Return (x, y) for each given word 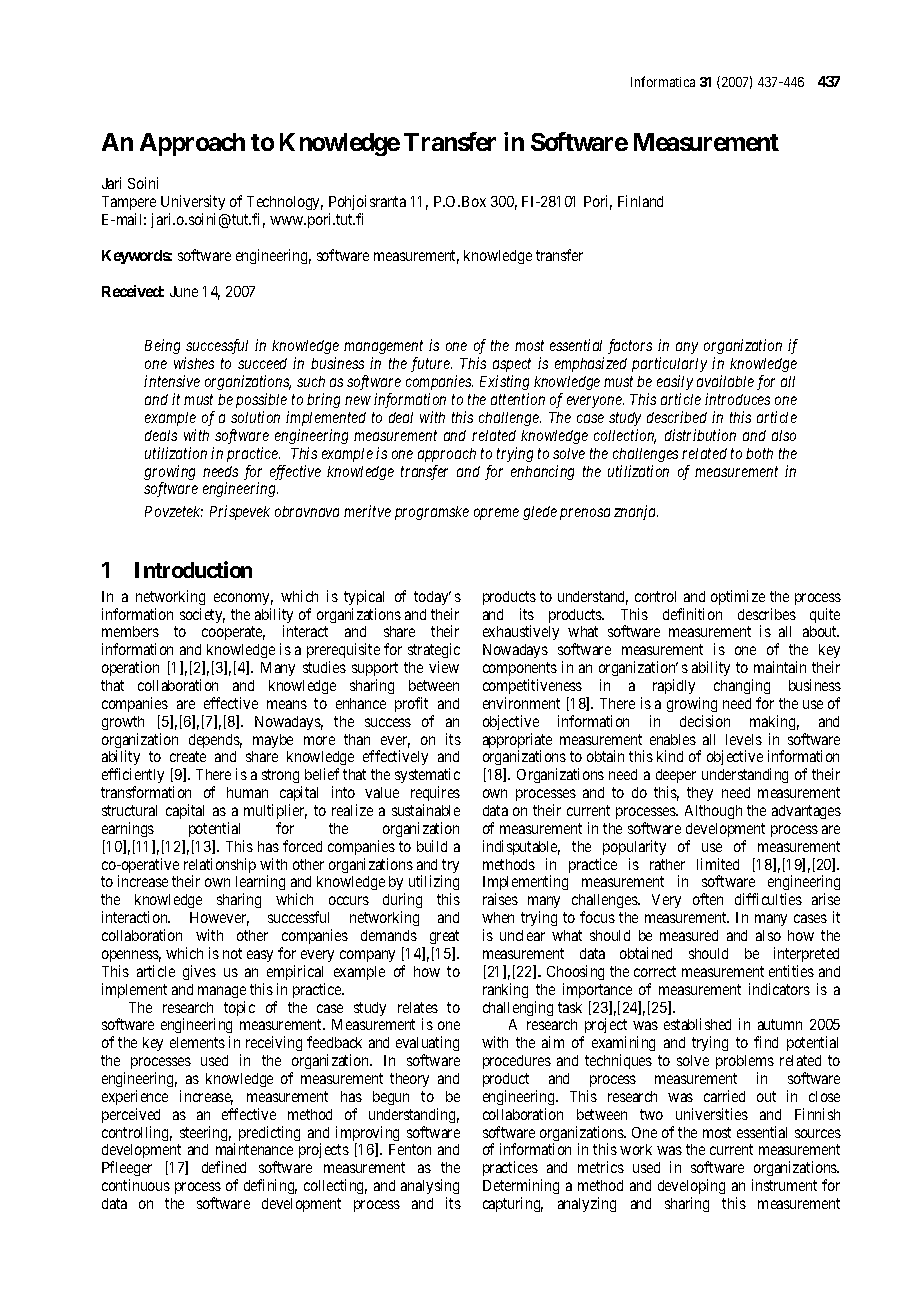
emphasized (591, 364)
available (725, 381)
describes (767, 614)
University (193, 202)
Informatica (663, 81)
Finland (640, 201)
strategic (434, 652)
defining (270, 1186)
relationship (220, 867)
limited (718, 864)
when (498, 917)
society (202, 615)
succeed (262, 363)
